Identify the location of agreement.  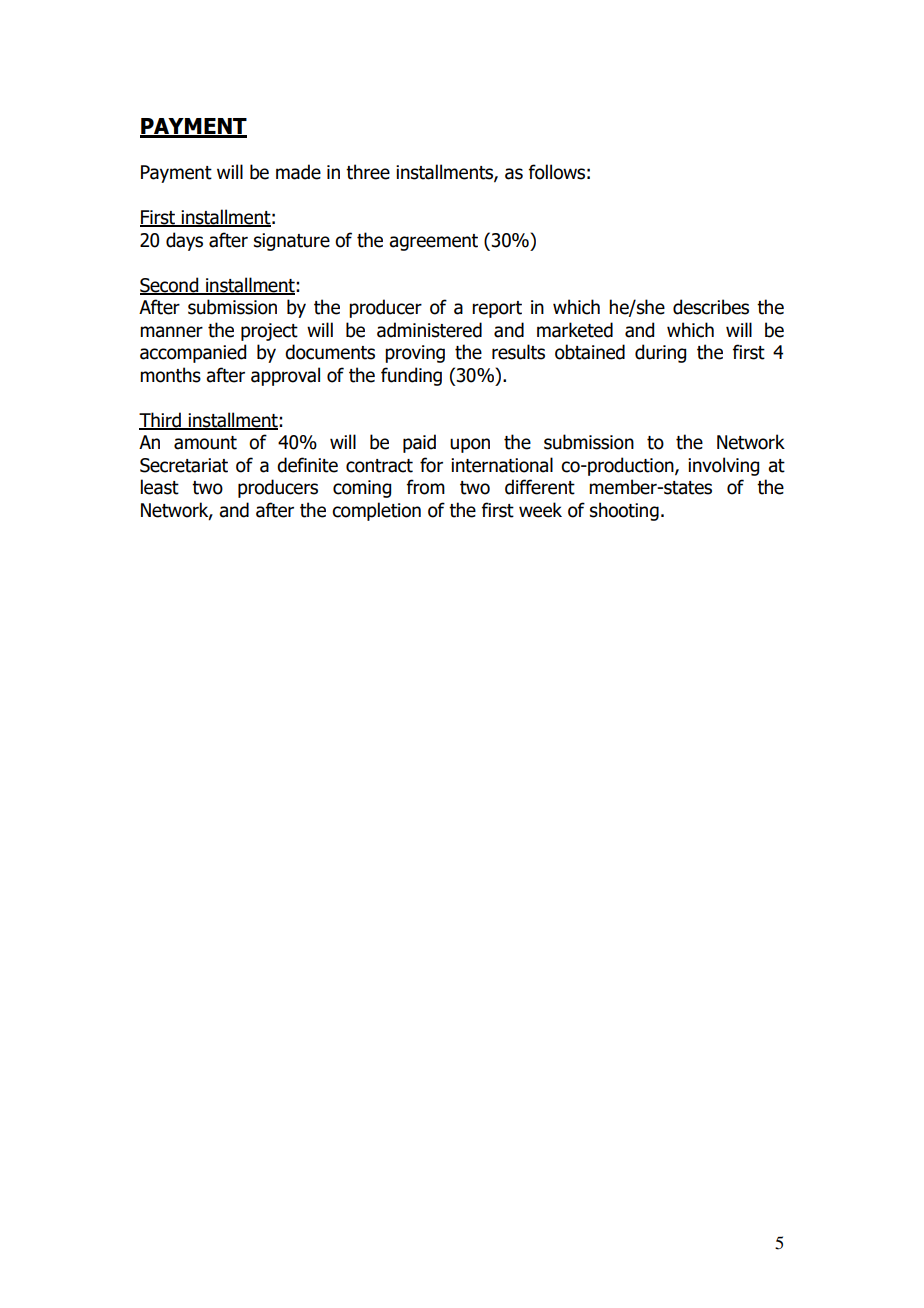
(433, 242).
